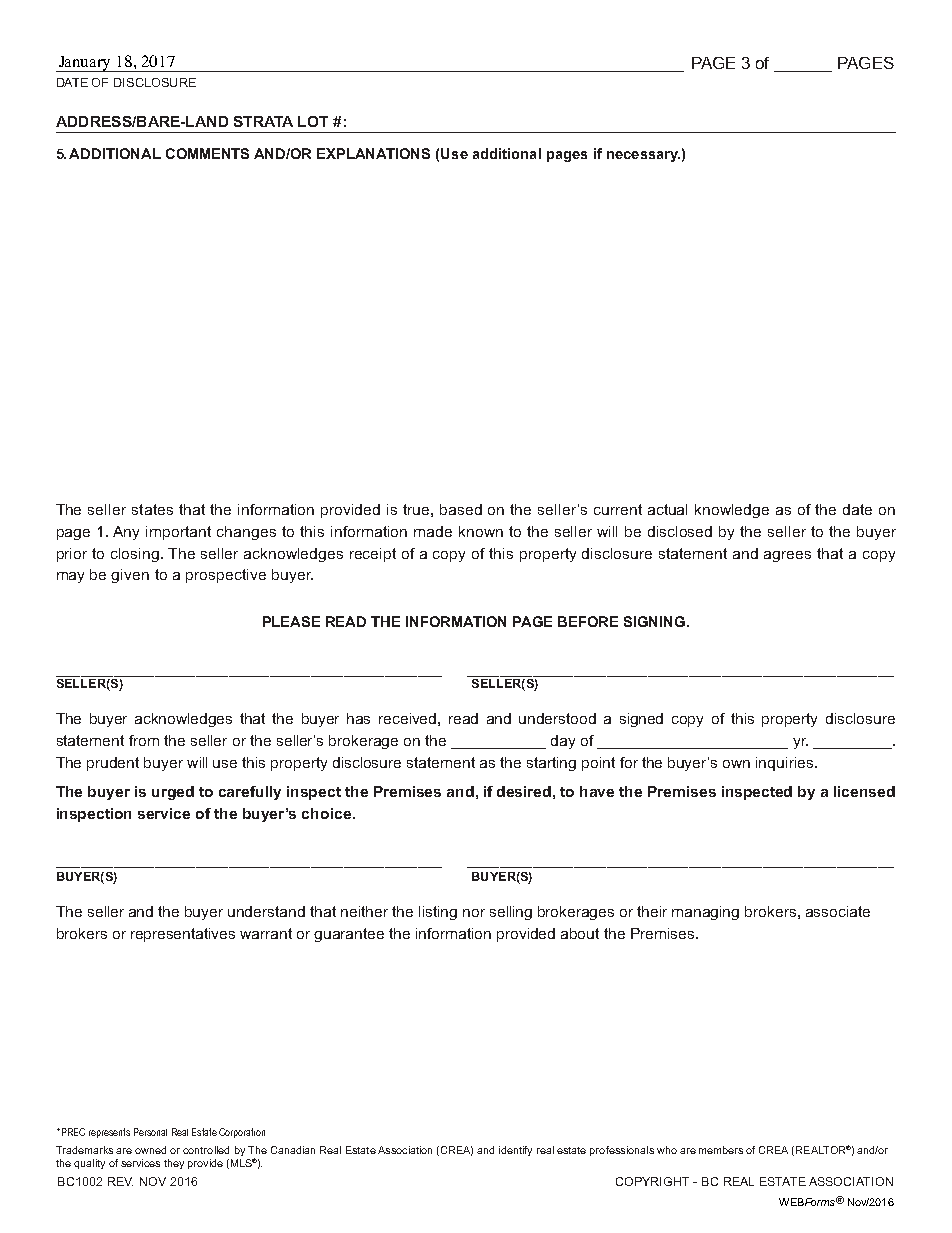 Image resolution: width=952 pixels, height=1233 pixels. Describe the element at coordinates (207, 153) in the page. I see `COMMENTS` at that location.
